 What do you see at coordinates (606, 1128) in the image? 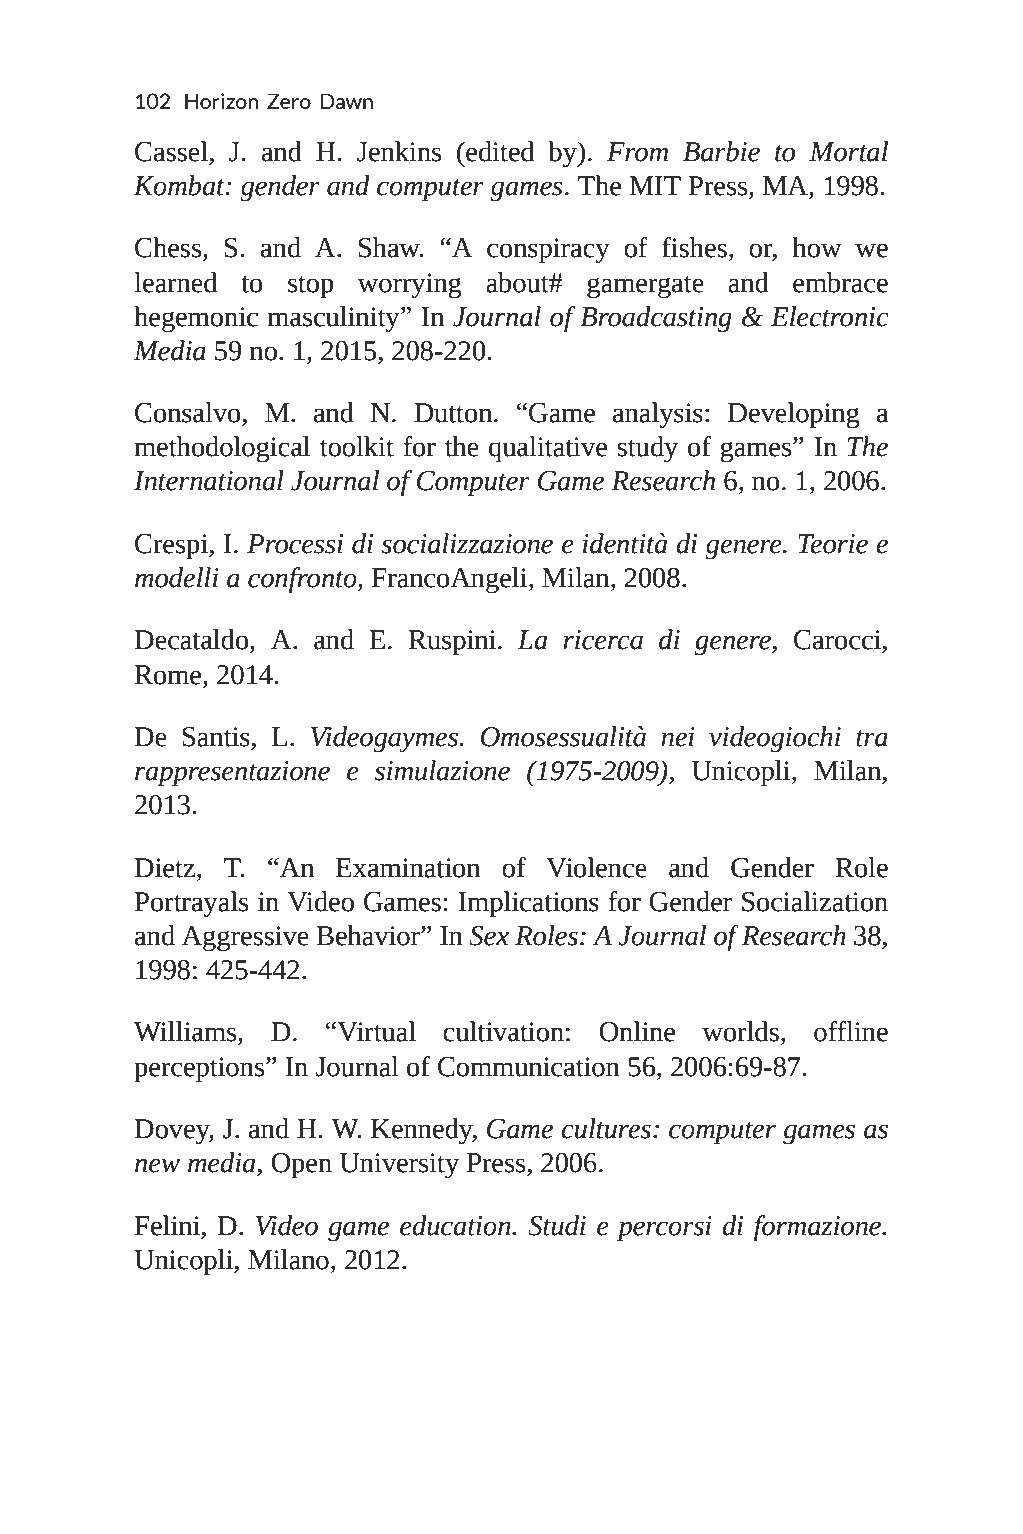
I see `cultures` at bounding box center [606, 1128].
